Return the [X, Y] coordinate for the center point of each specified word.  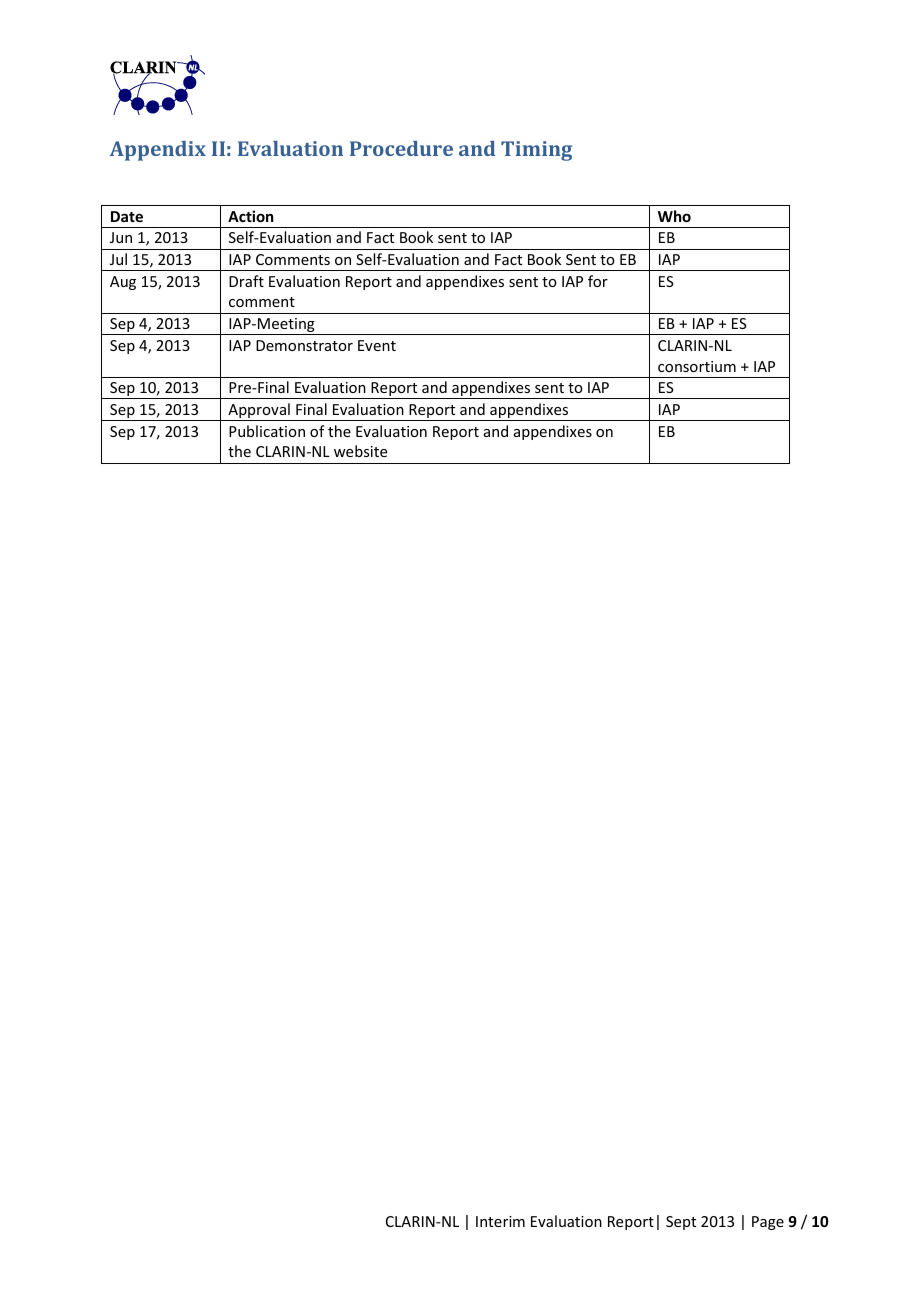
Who [674, 216]
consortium [697, 366]
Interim [500, 1221]
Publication [267, 431]
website [360, 451]
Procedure [401, 148]
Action [250, 216]
